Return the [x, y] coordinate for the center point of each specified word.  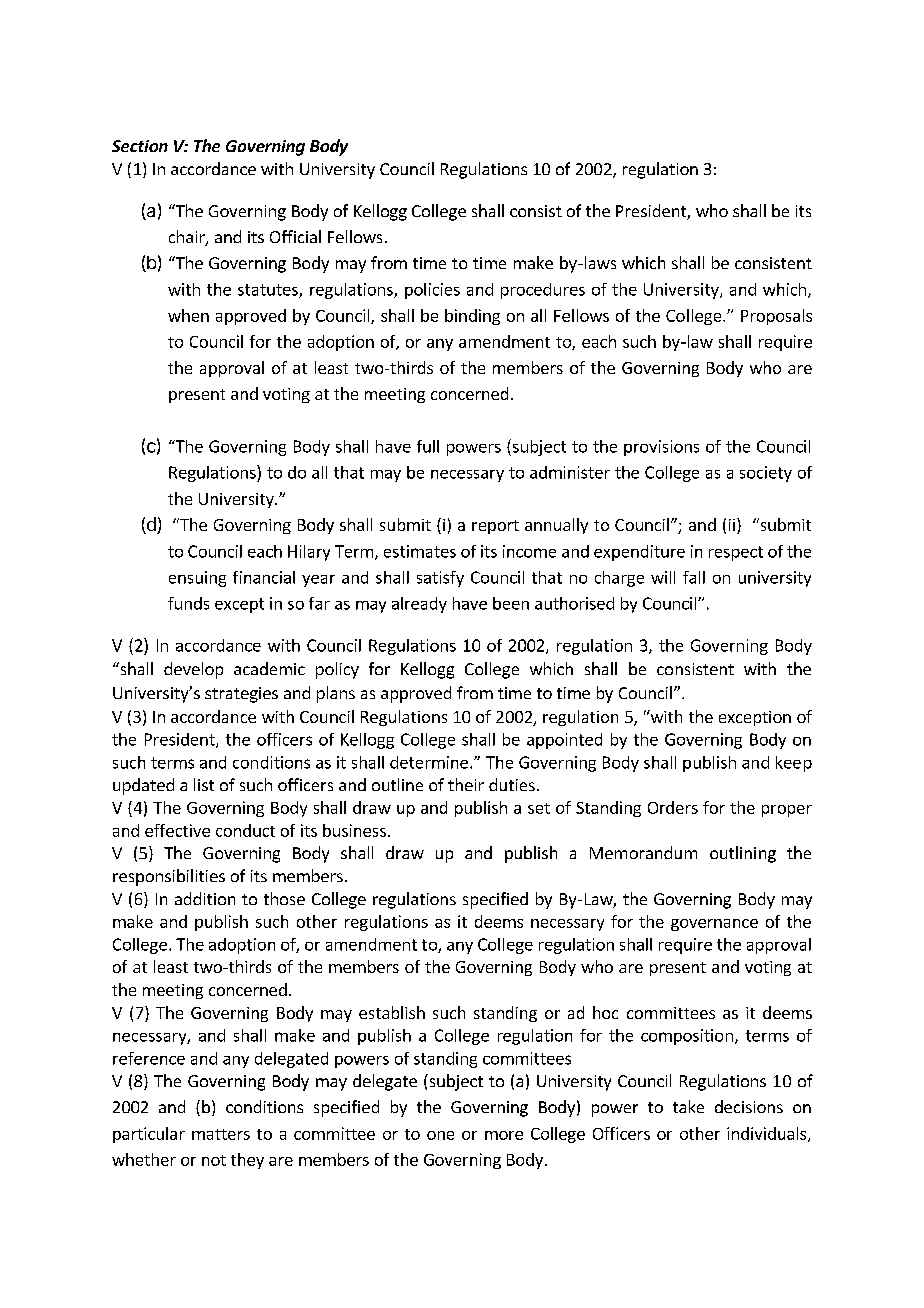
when [188, 315]
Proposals [776, 317]
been [511, 603]
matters [221, 1134]
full [428, 446]
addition [205, 898]
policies [432, 291]
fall [694, 577]
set [539, 808]
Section [140, 146]
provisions [661, 448]
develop [193, 670]
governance [714, 925]
